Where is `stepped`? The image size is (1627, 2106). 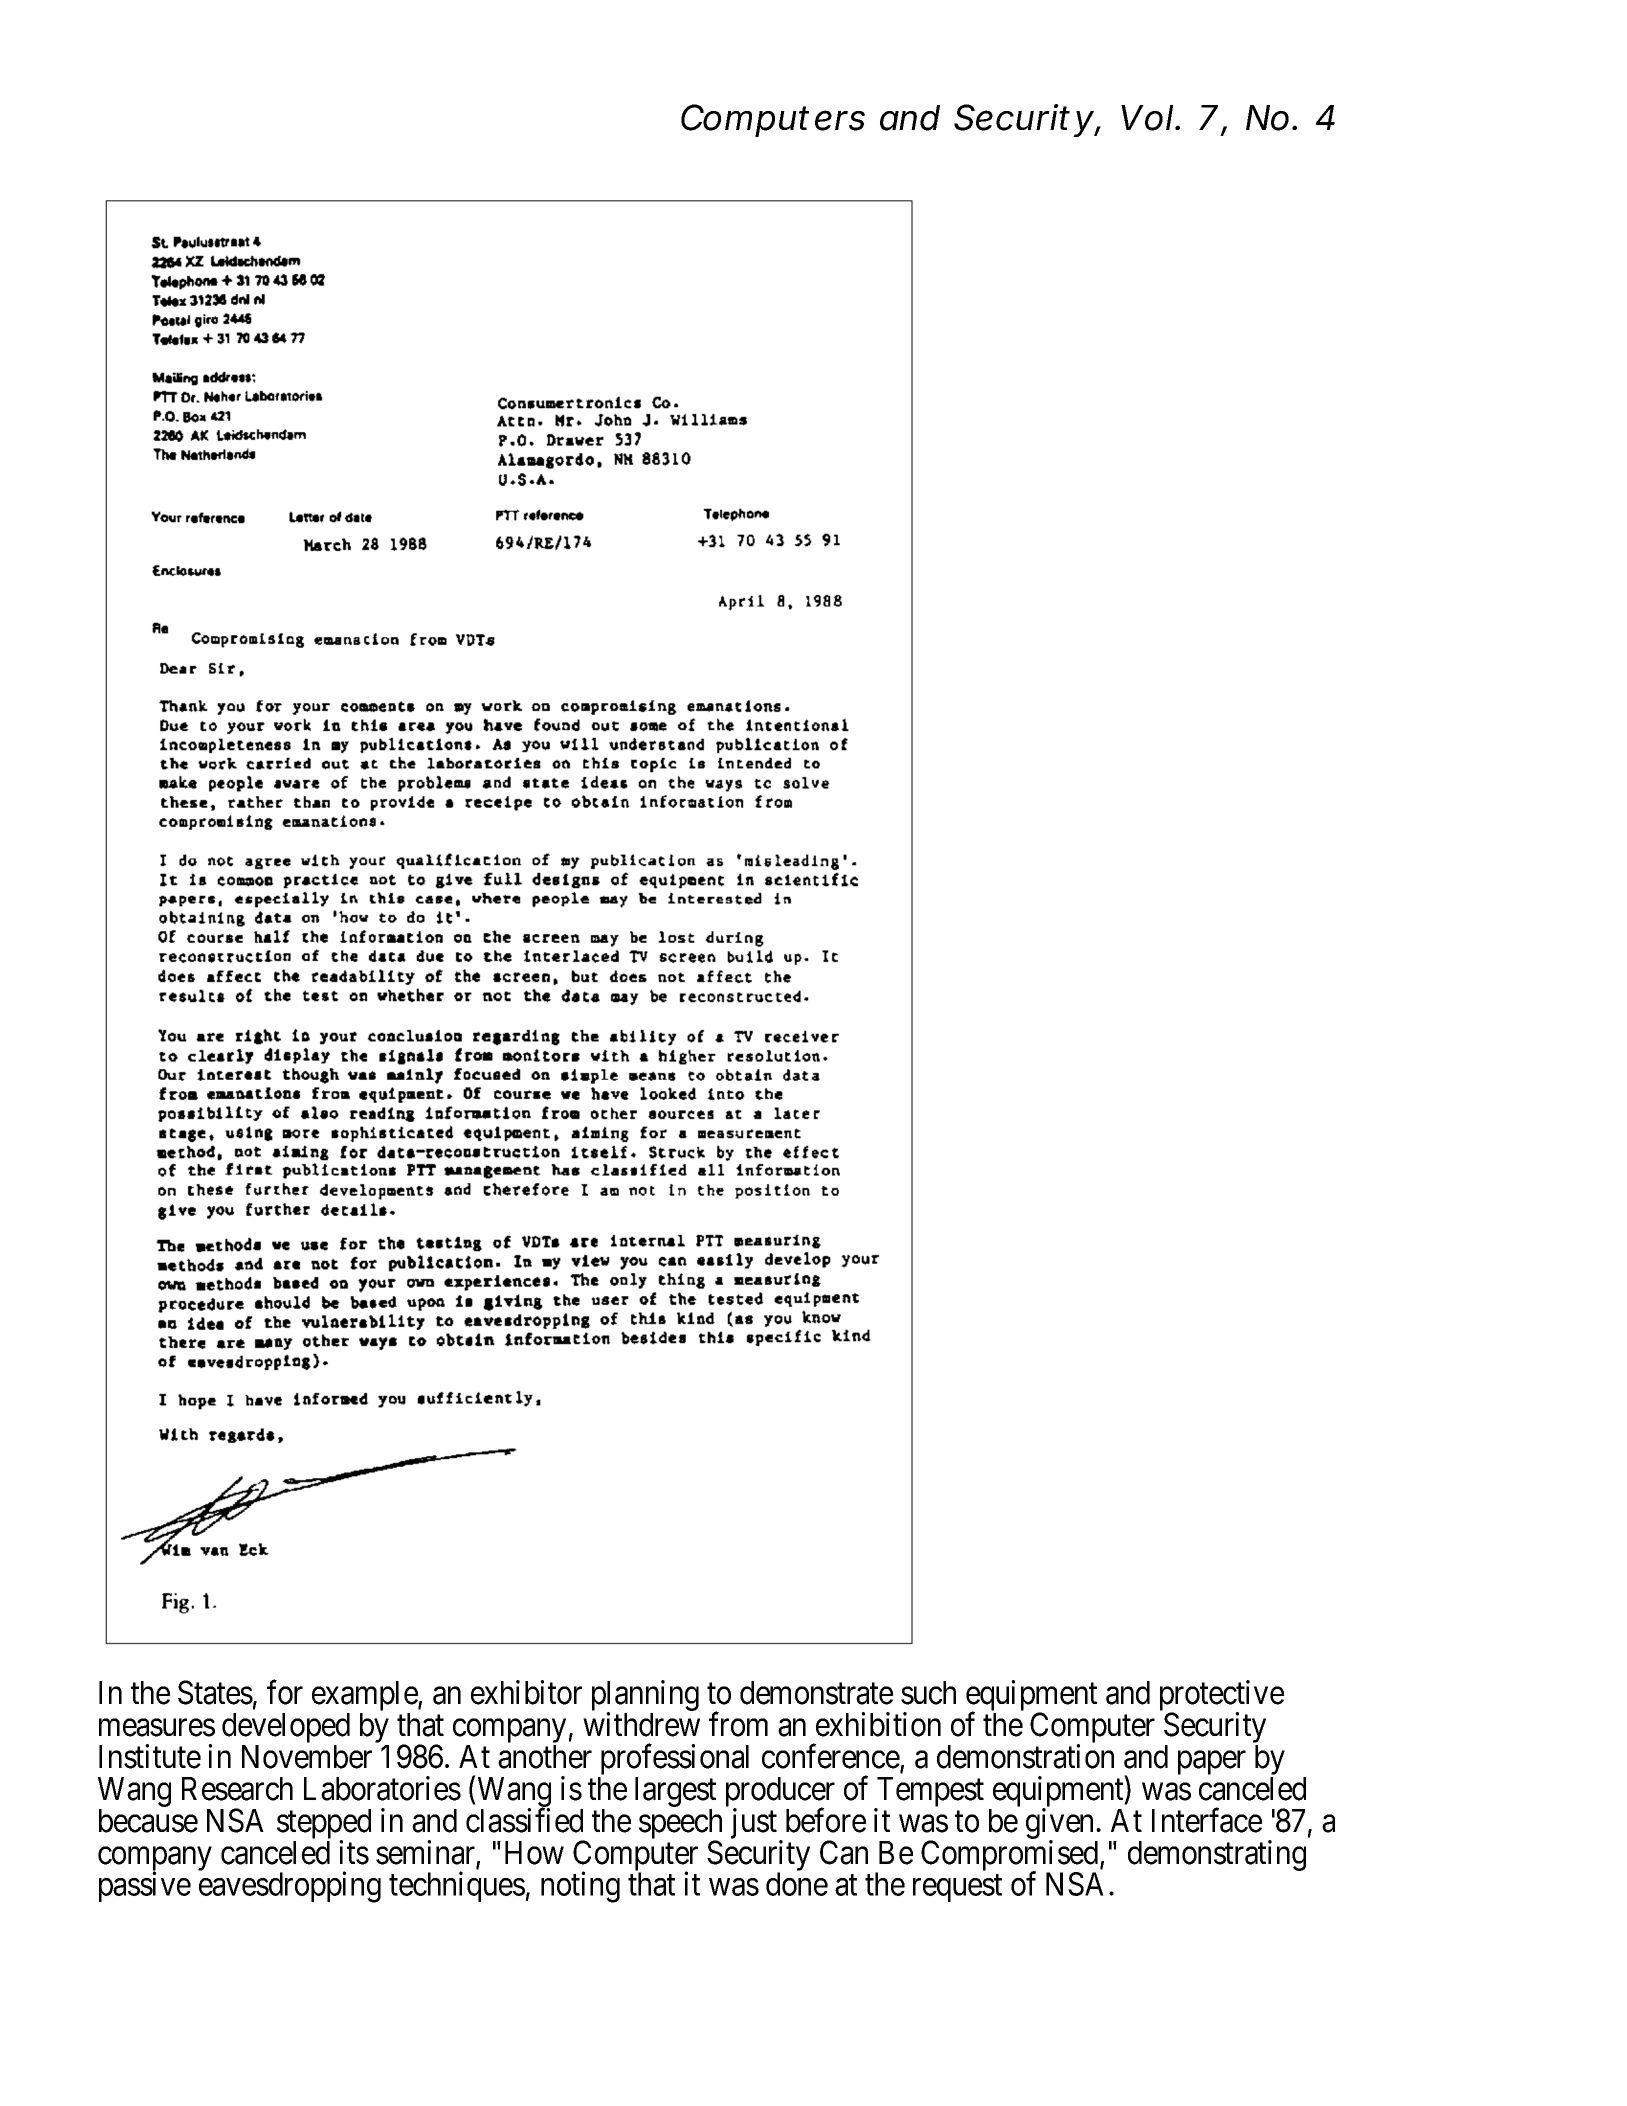 stepped is located at coordinates (324, 1825).
